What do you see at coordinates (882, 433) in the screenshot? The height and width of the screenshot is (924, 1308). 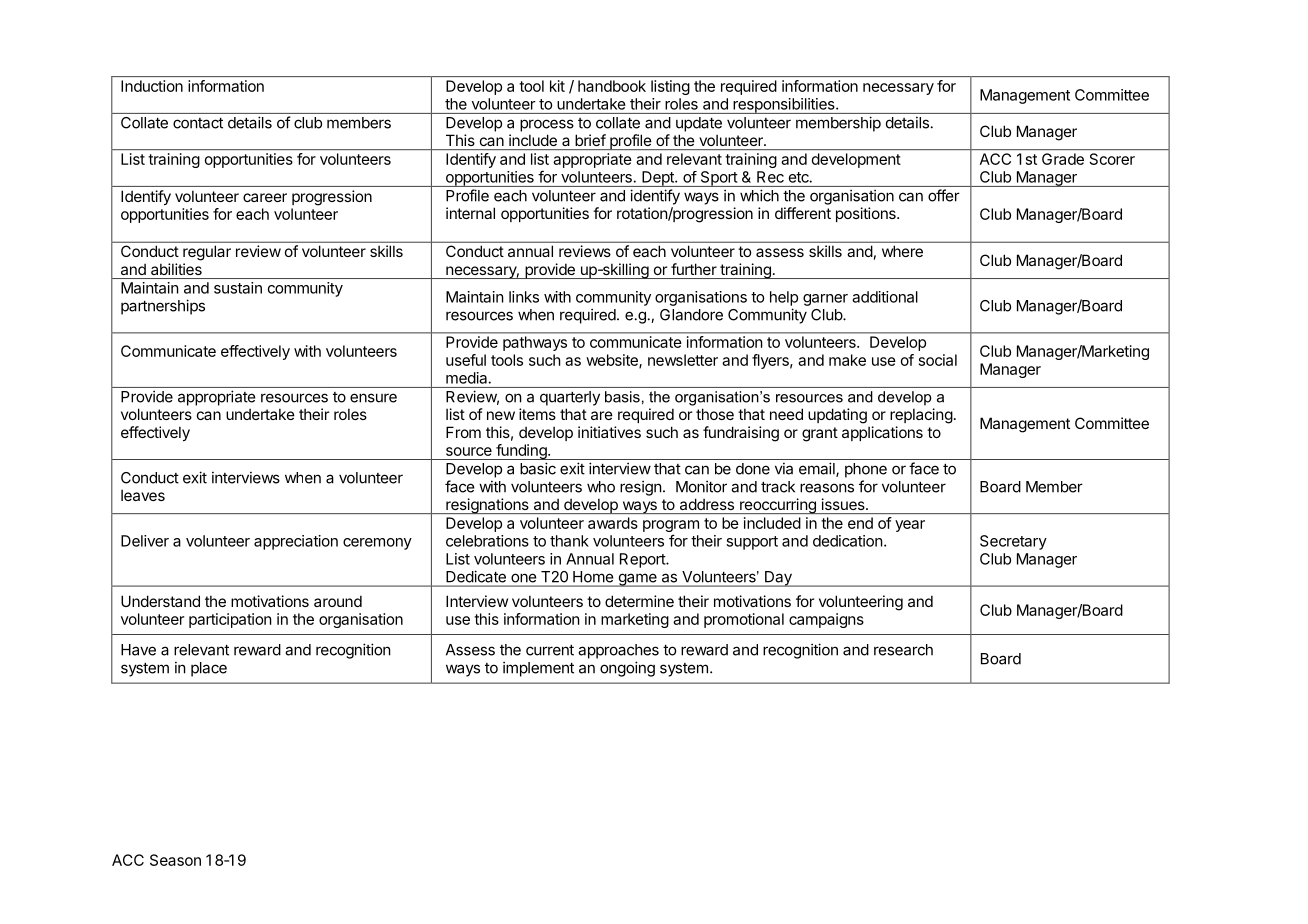 I see `applications` at bounding box center [882, 433].
